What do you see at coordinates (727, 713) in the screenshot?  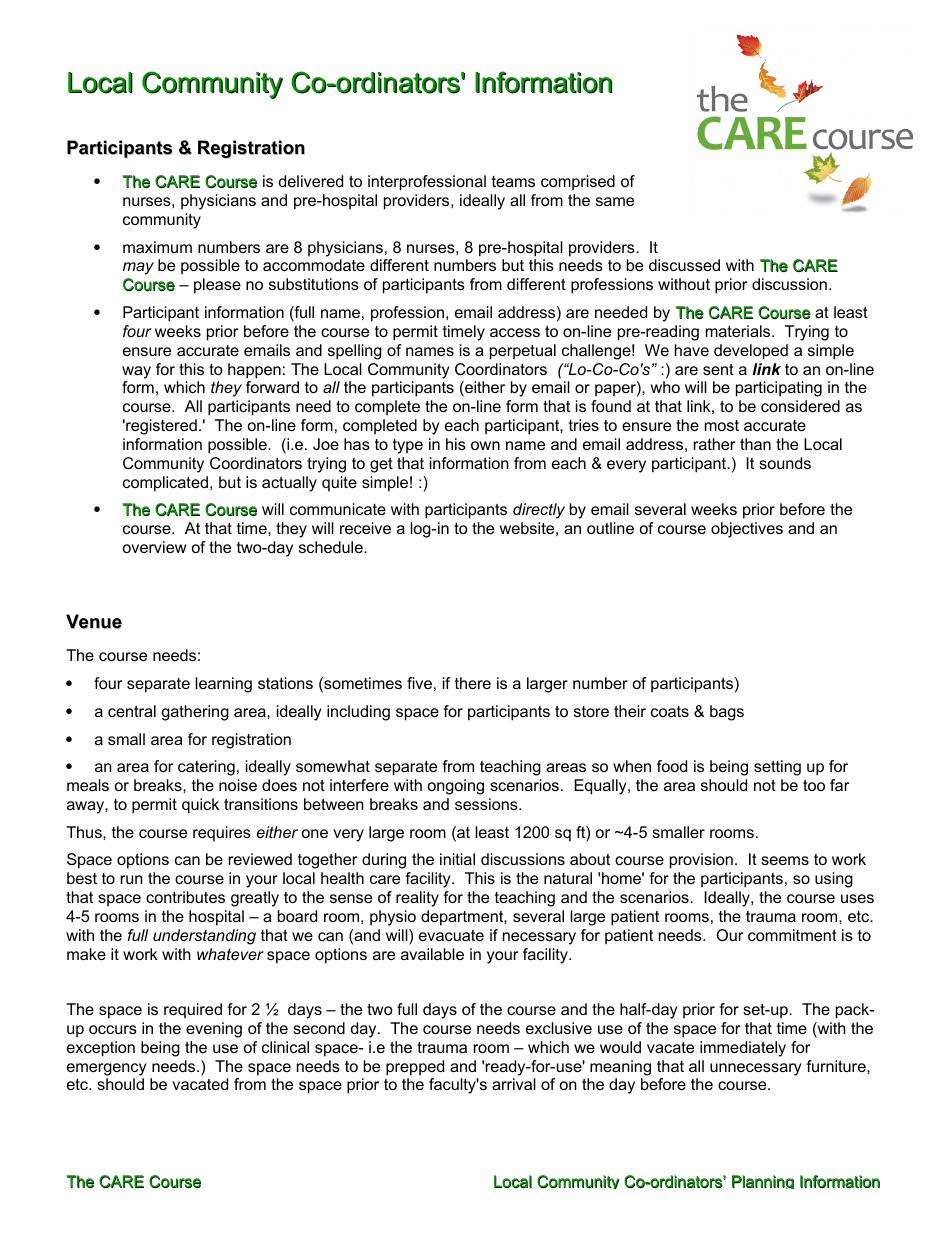 I see `bags` at bounding box center [727, 713].
